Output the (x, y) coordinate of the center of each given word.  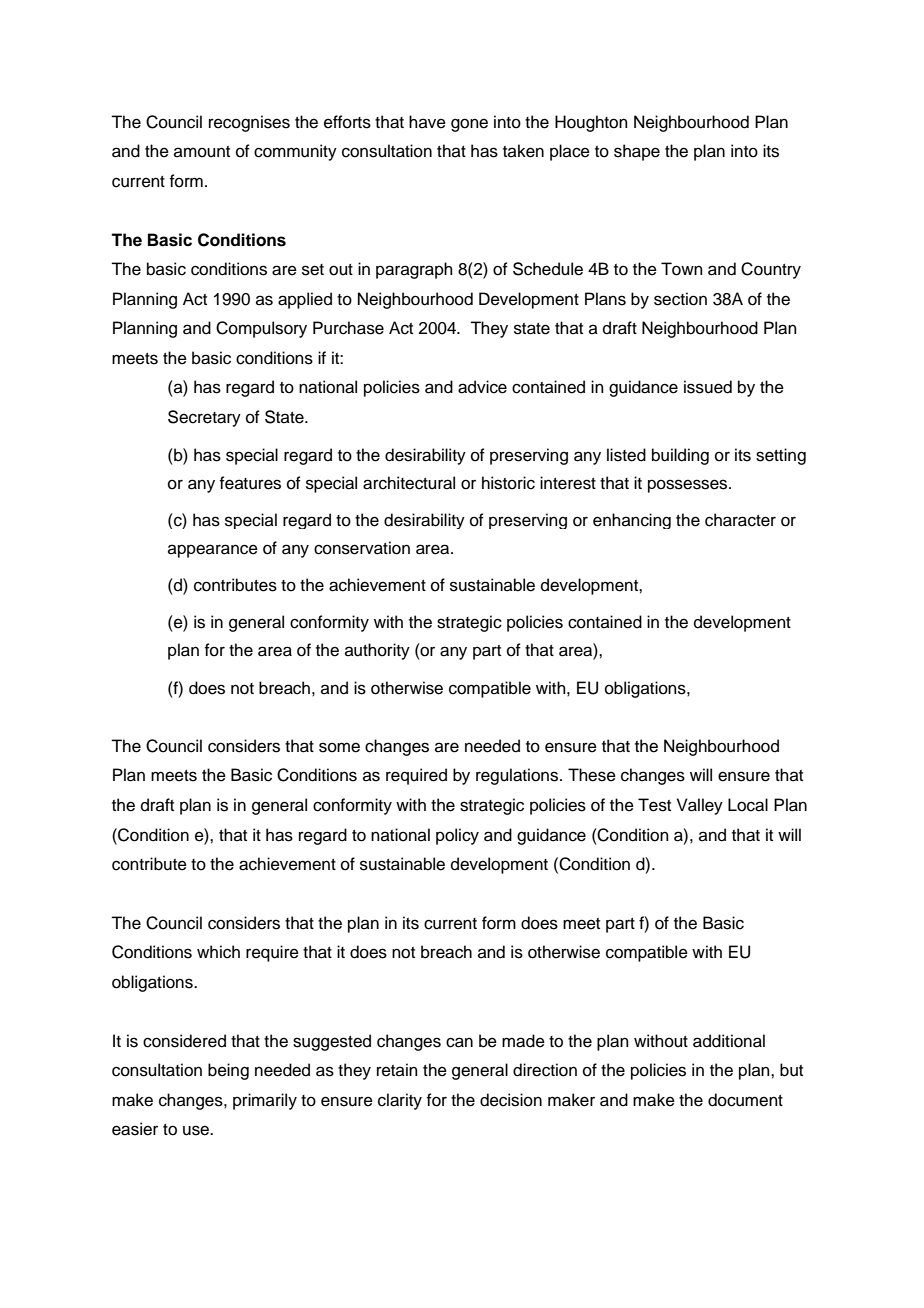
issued (708, 387)
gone (469, 125)
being (228, 1071)
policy (457, 836)
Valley (700, 806)
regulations (518, 776)
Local (748, 805)
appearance (213, 551)
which (218, 952)
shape (637, 152)
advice (482, 387)
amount (202, 152)
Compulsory (261, 329)
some (339, 747)
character (740, 520)
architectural (409, 483)
